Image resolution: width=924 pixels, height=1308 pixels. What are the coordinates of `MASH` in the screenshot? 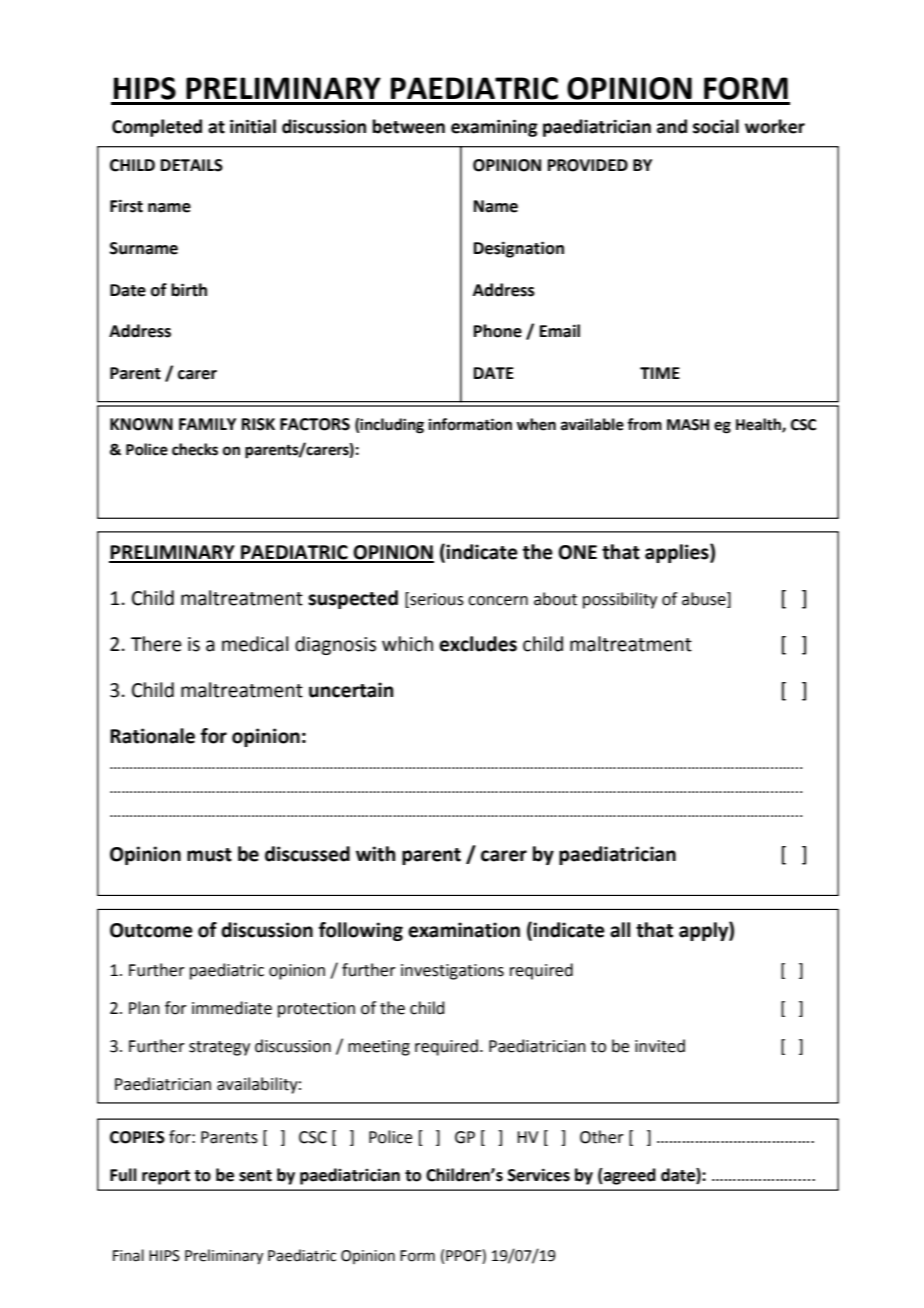 It's located at (688, 425).
